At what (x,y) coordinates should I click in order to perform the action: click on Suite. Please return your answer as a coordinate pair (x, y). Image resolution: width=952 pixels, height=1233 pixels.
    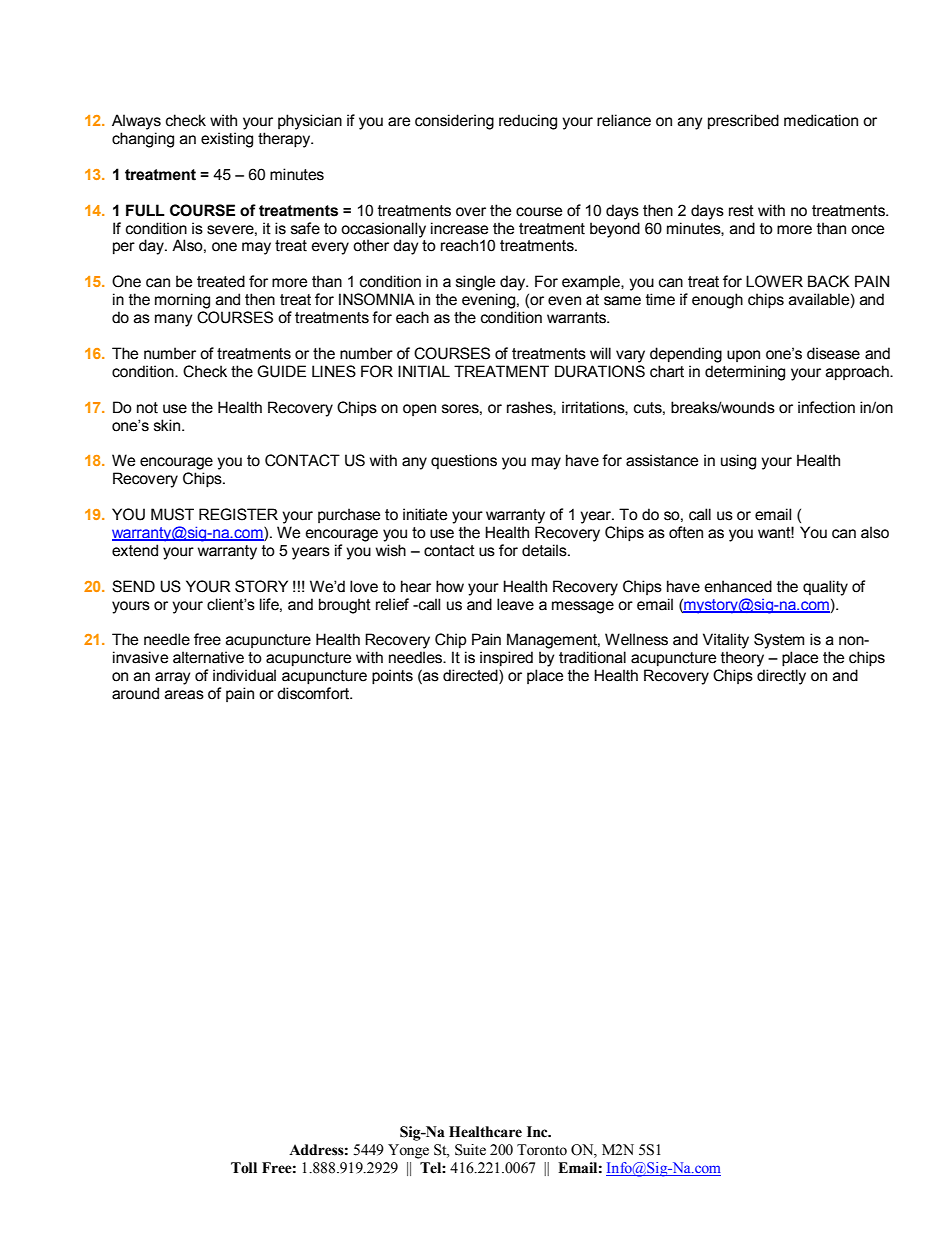
    Looking at the image, I should click on (470, 1150).
